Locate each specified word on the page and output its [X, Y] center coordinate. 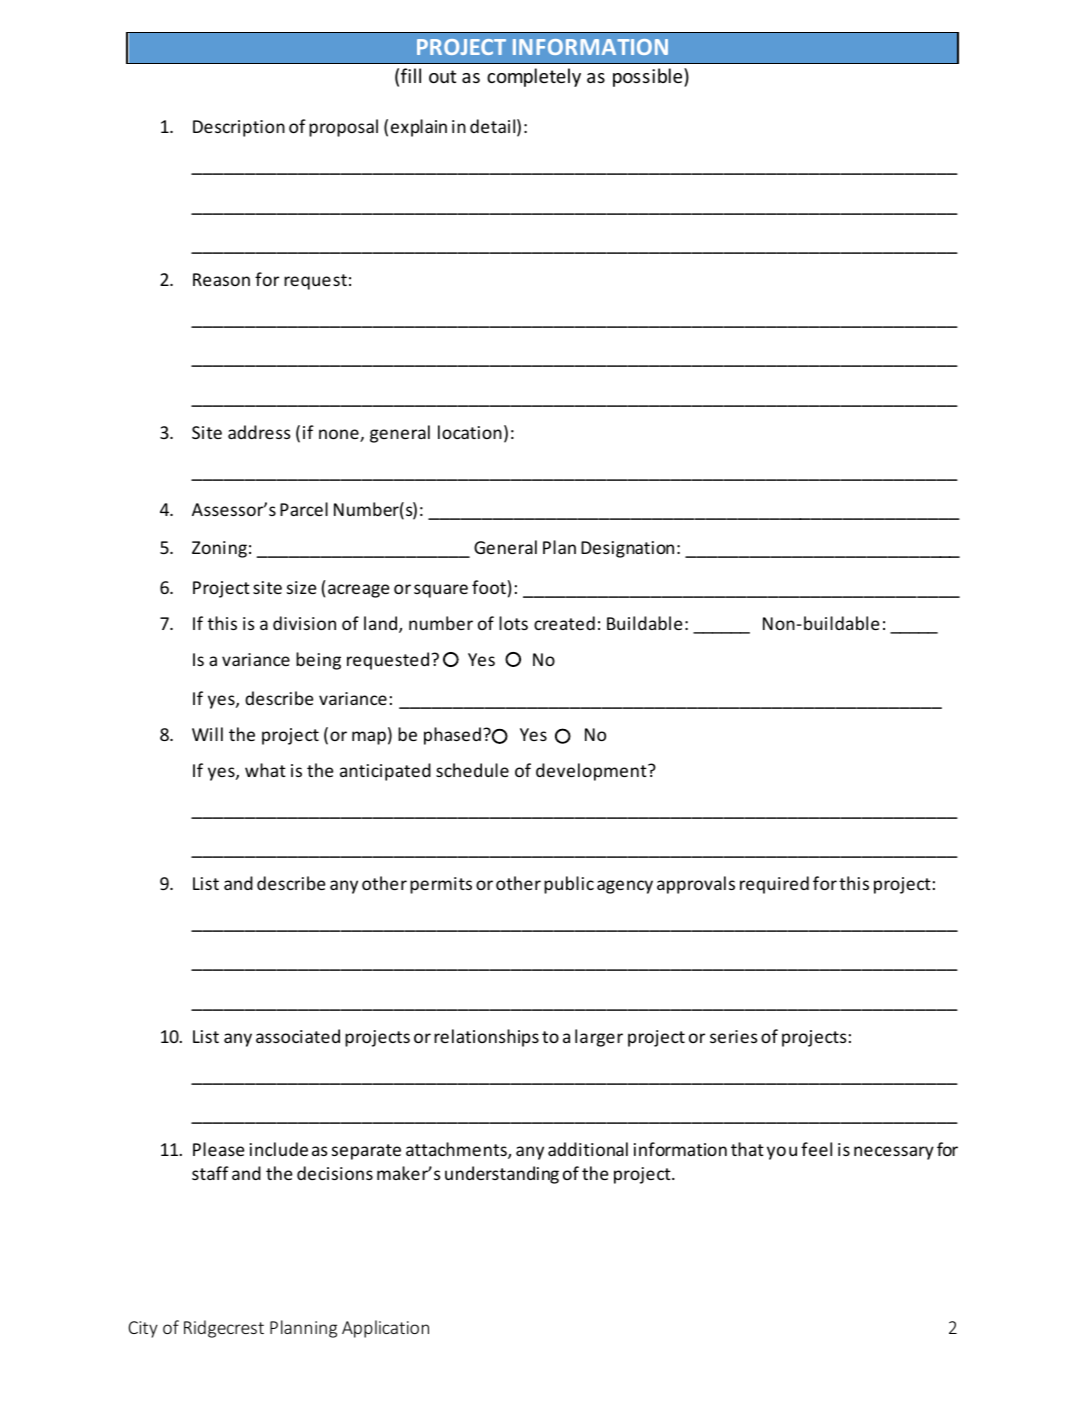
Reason [221, 279]
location [470, 432]
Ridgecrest [224, 1329]
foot [489, 587]
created [564, 623]
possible [649, 77]
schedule [472, 770]
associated [298, 1036]
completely [534, 77]
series [734, 1036]
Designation [627, 549]
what [265, 770]
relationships [486, 1038]
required [774, 885]
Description [239, 128]
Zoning [219, 549]
